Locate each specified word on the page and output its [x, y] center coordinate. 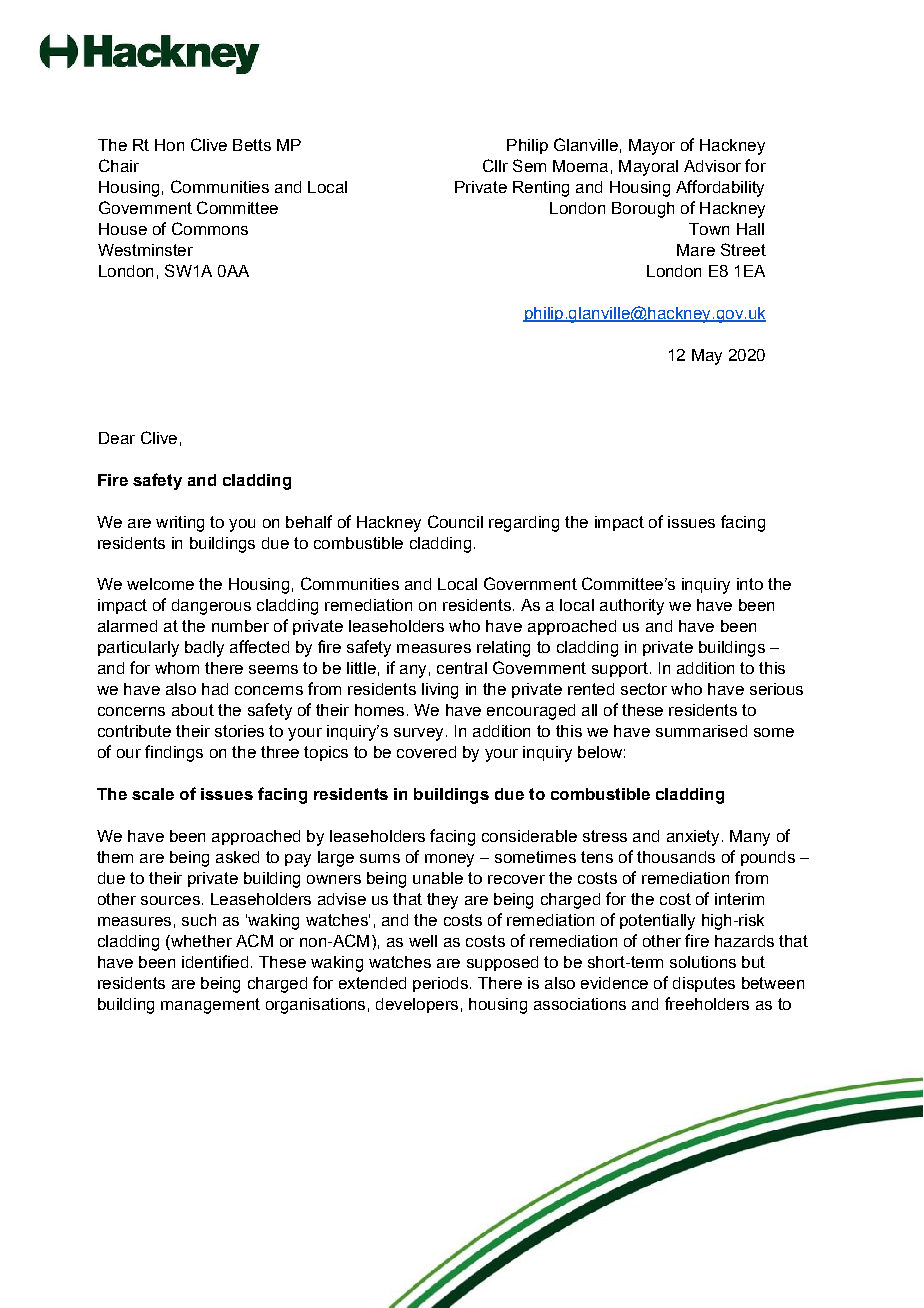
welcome [160, 584]
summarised [701, 731]
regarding [524, 524]
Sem [529, 165]
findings [174, 753]
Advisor [712, 166]
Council [455, 521]
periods [440, 984]
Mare [696, 250]
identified [215, 961]
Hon [169, 145]
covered [426, 752]
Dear [117, 438]
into [750, 584]
